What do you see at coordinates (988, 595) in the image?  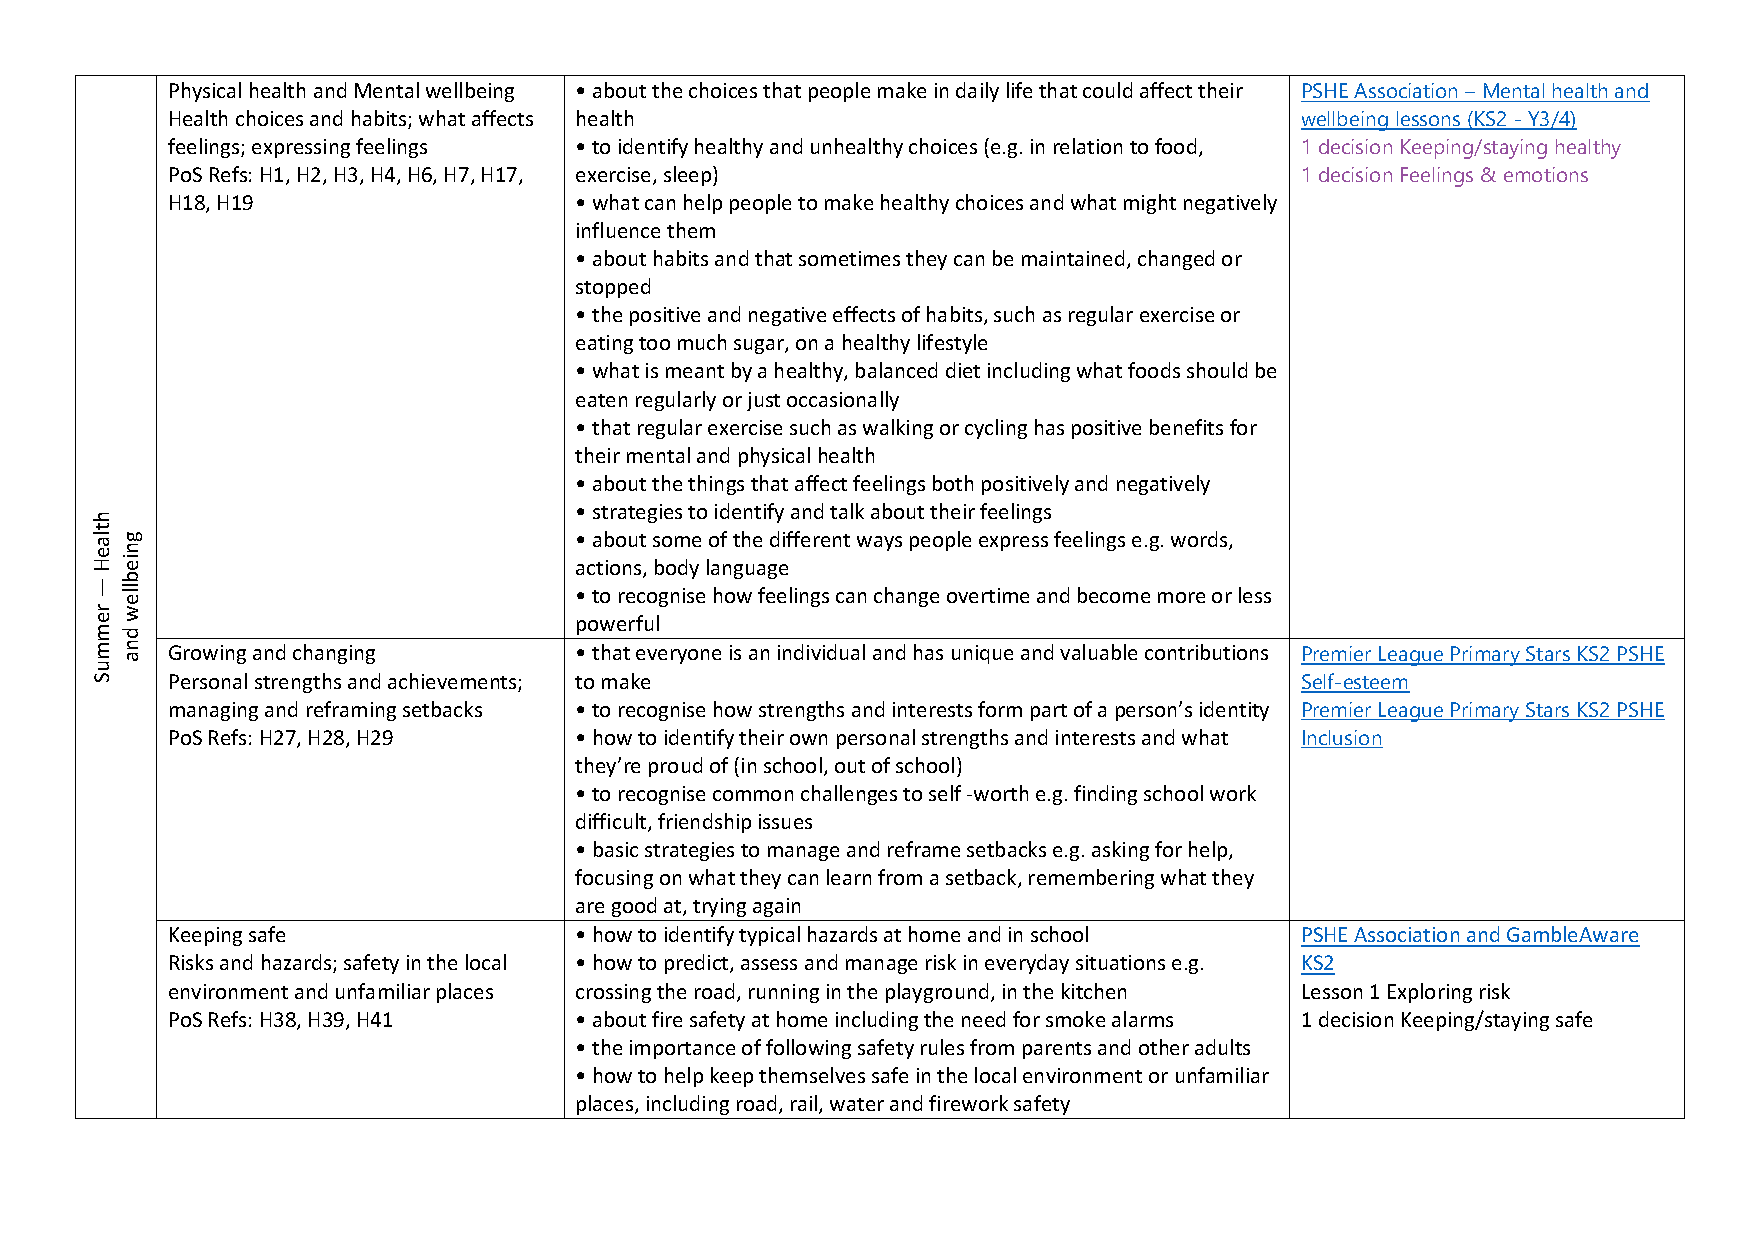 I see `overtime` at bounding box center [988, 595].
